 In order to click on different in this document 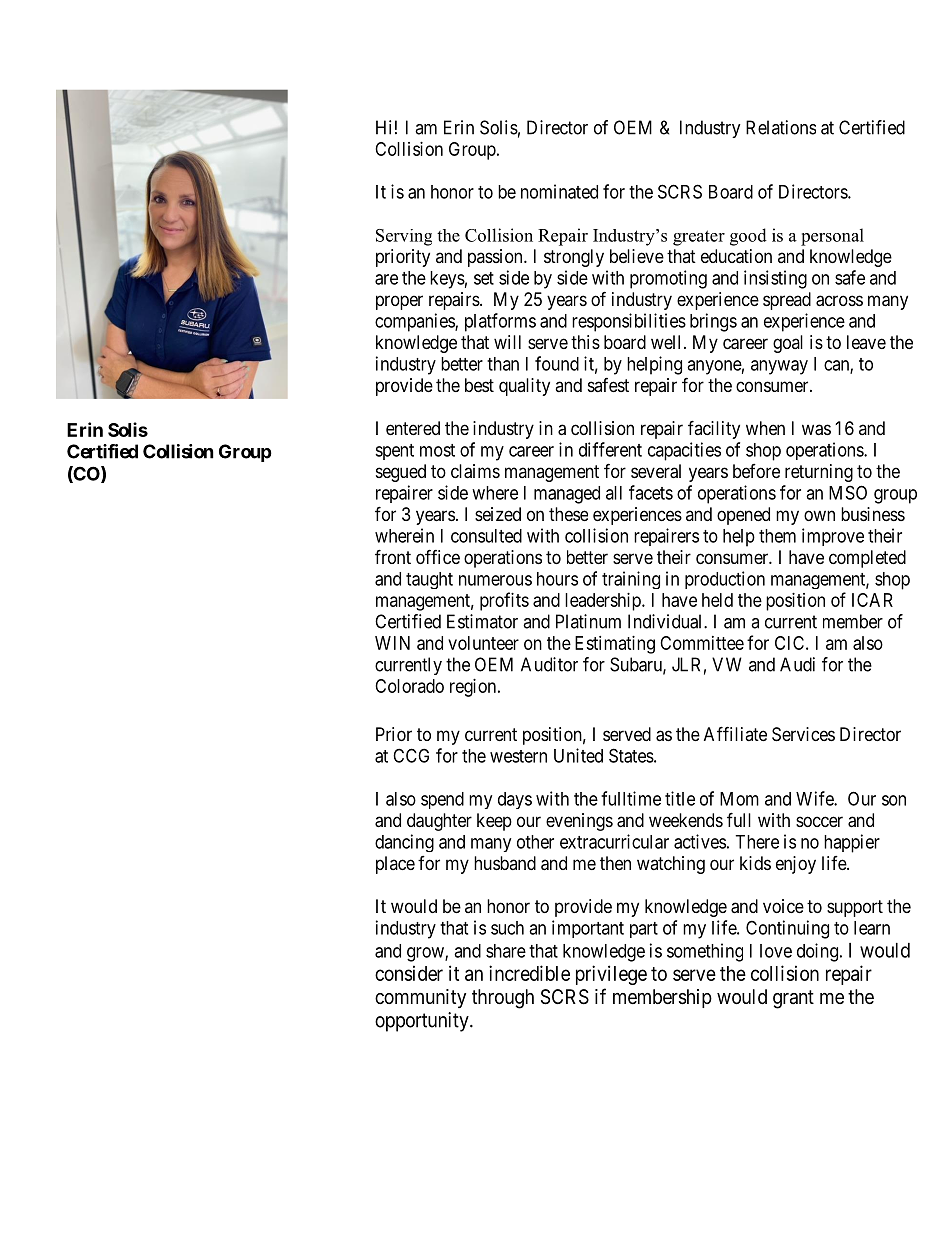, I will do `click(610, 449)`.
